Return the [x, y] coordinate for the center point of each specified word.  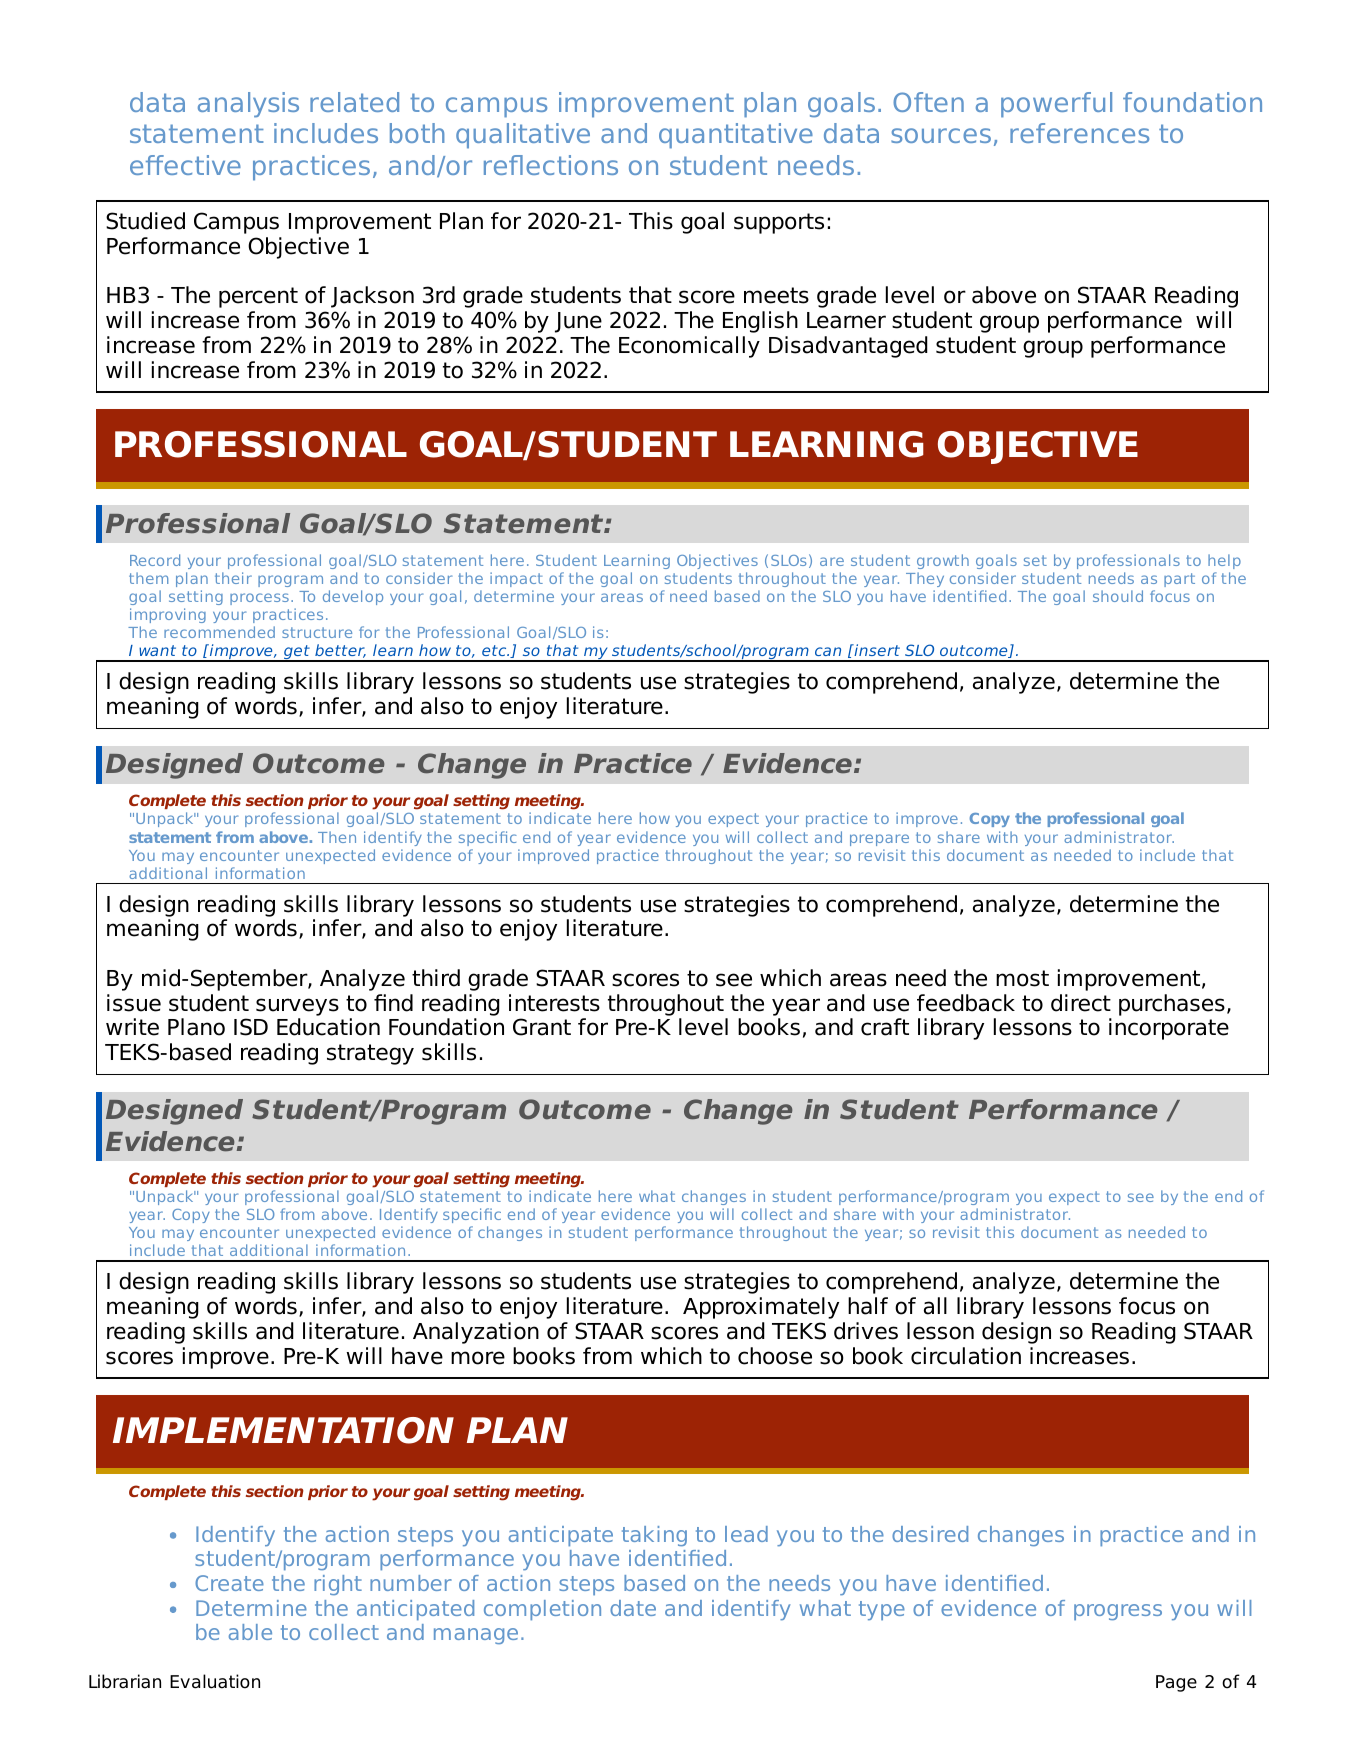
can [828, 651]
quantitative [736, 136]
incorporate [1169, 1029]
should [1118, 596]
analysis [248, 105]
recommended [219, 632]
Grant [542, 1027]
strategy [370, 1054]
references [1079, 133]
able [250, 1632]
